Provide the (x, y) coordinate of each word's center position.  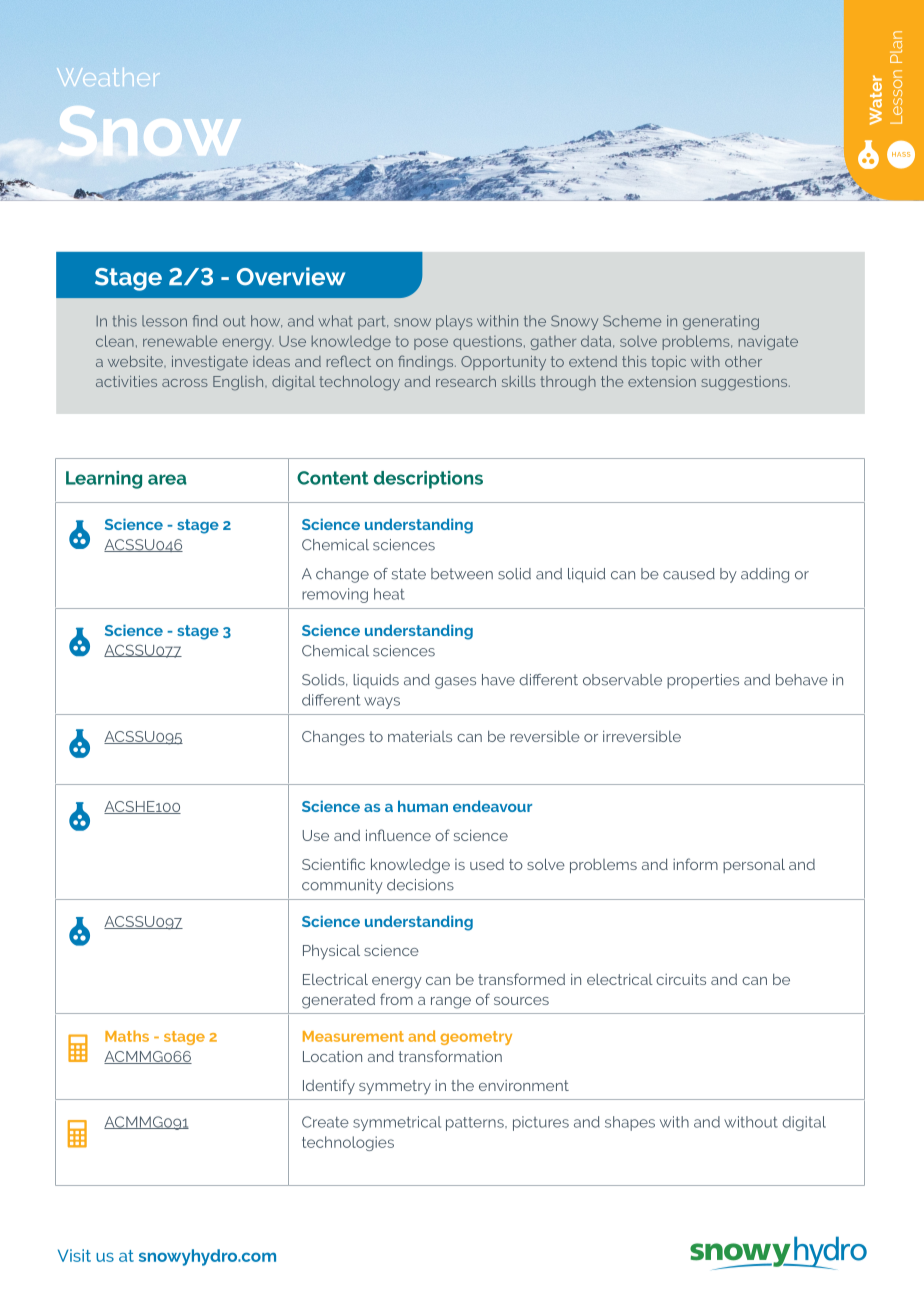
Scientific (333, 864)
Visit (74, 1255)
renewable (180, 341)
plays (454, 322)
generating (721, 322)
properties (703, 681)
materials (420, 736)
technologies (348, 1143)
